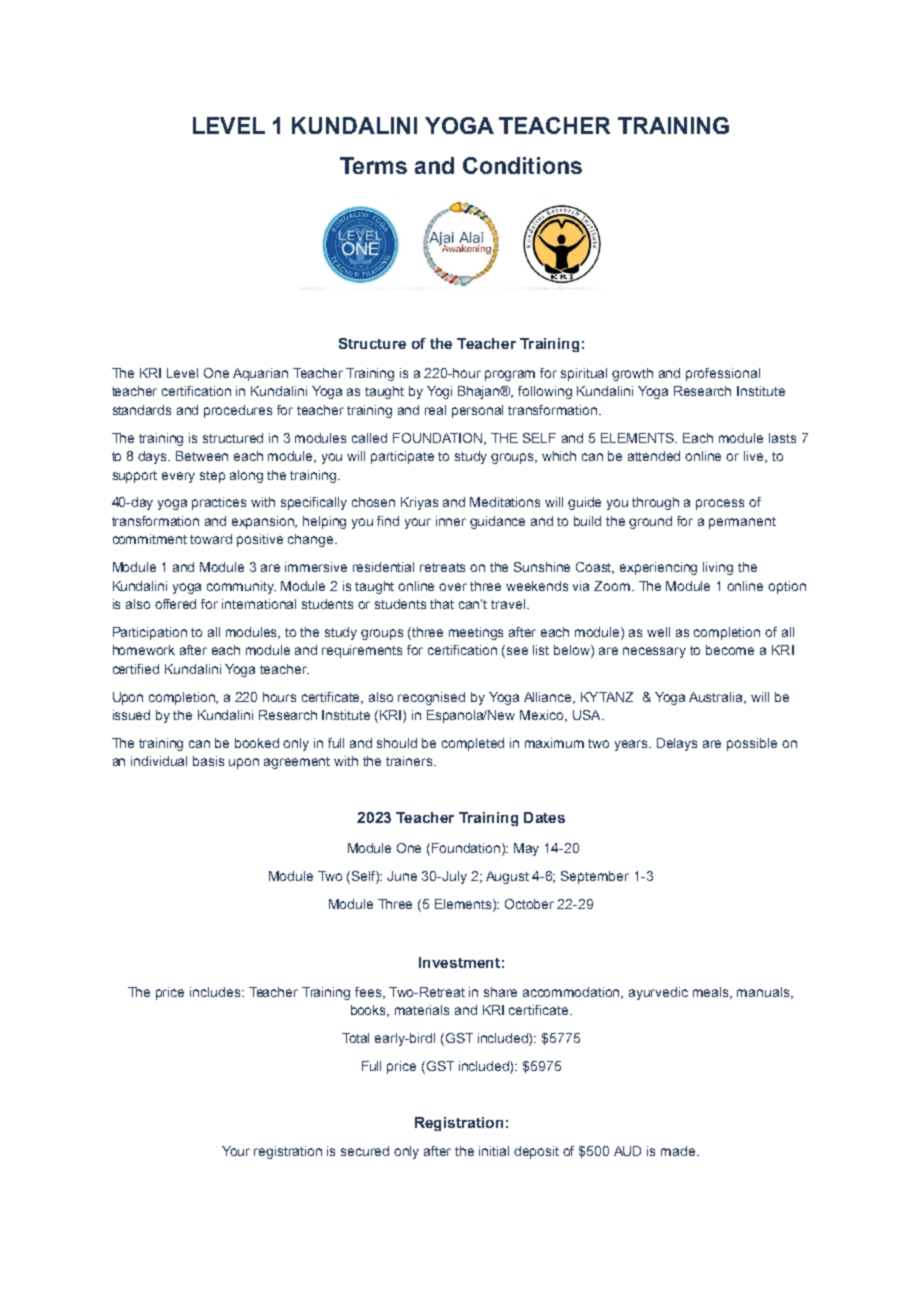 The image size is (924, 1307). Describe the element at coordinates (144, 650) in the screenshot. I see `homework` at that location.
